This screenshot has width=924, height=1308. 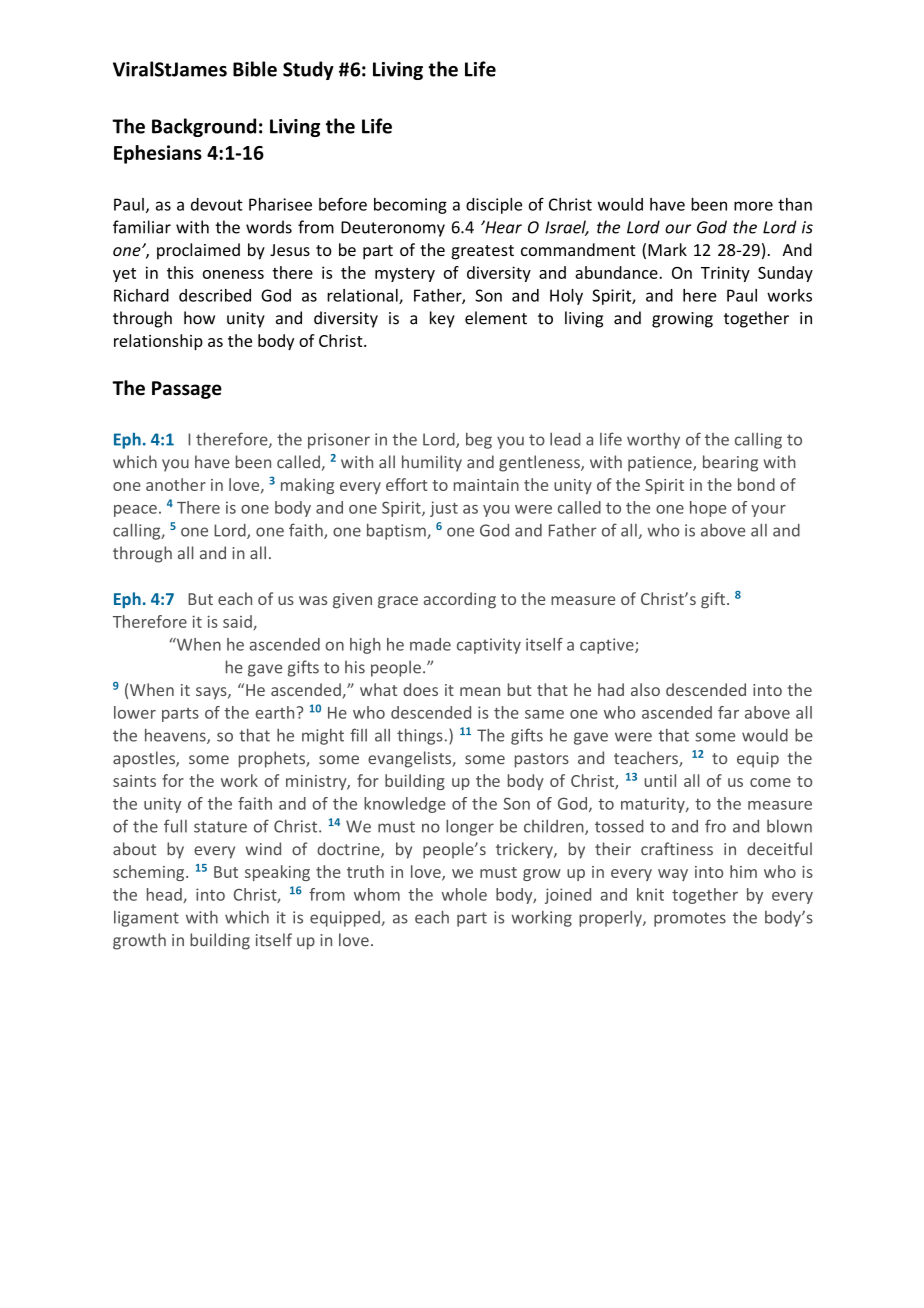 What do you see at coordinates (187, 390) in the screenshot?
I see `Passage` at bounding box center [187, 390].
